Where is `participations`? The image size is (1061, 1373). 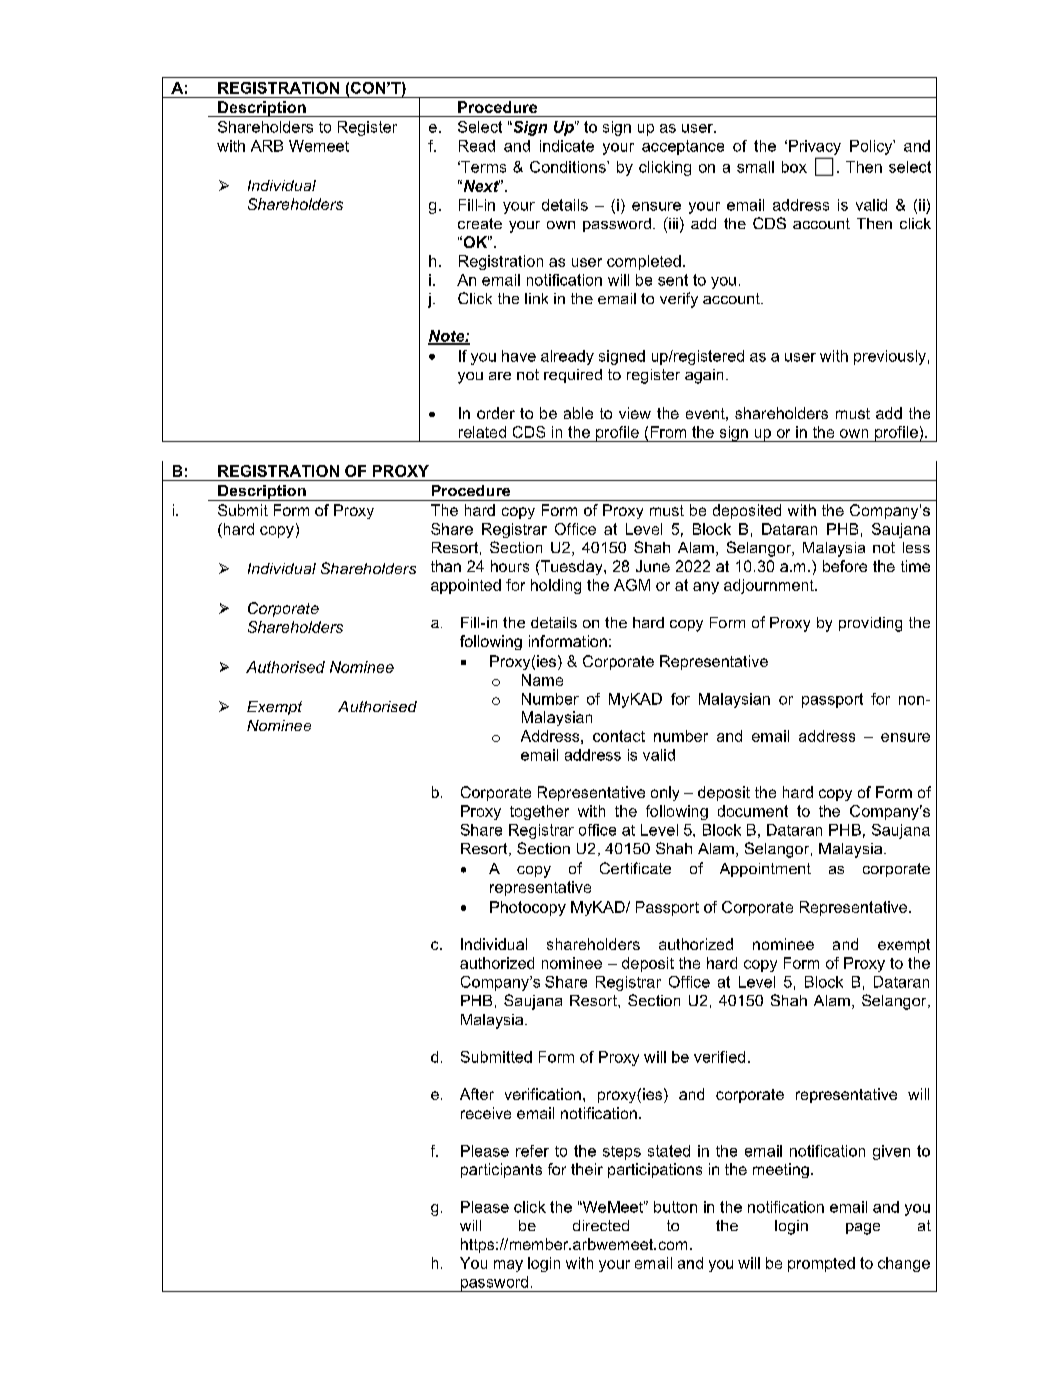 participations is located at coordinates (655, 1170).
